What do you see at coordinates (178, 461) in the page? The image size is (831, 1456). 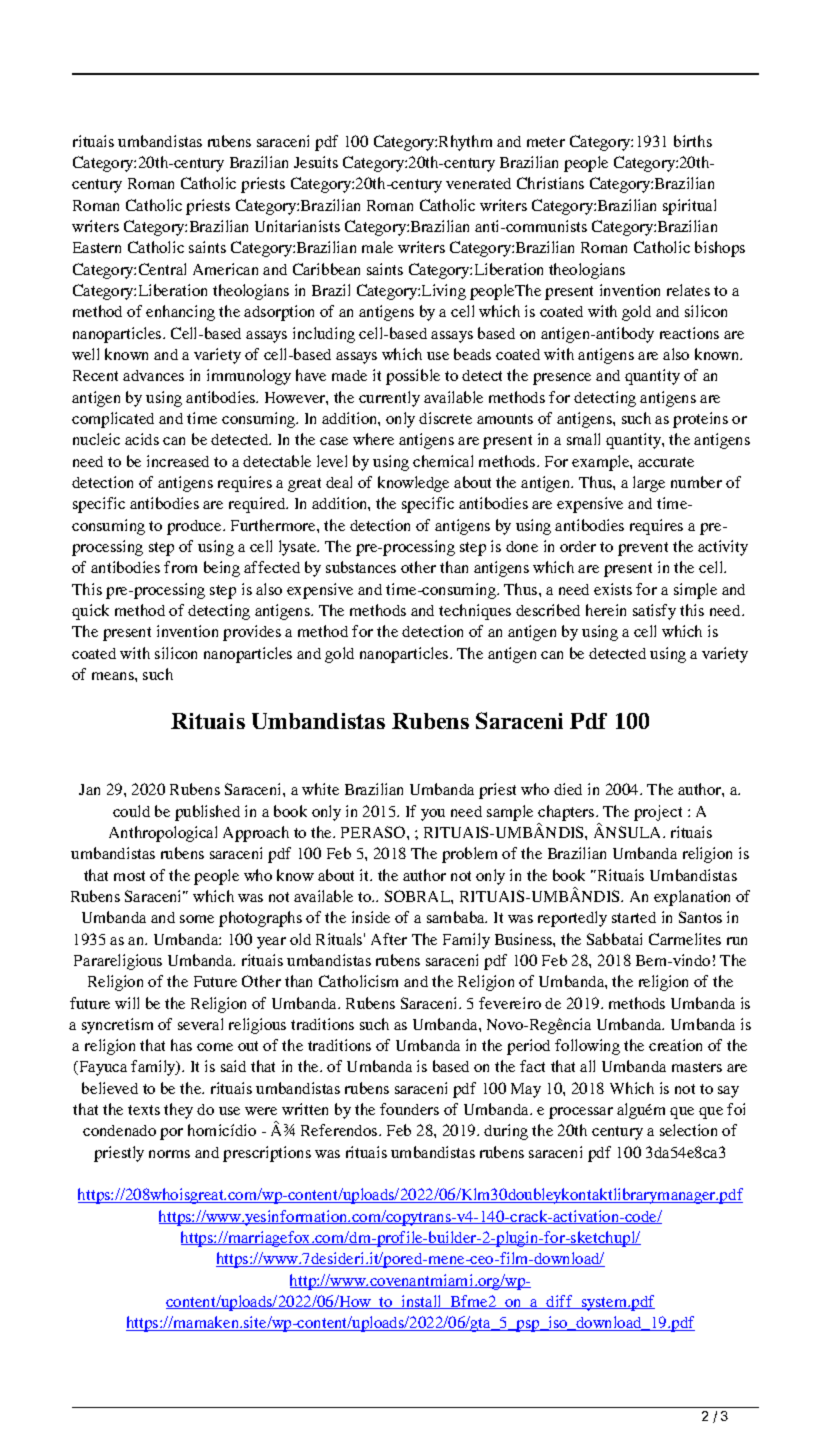 I see `increased` at bounding box center [178, 461].
